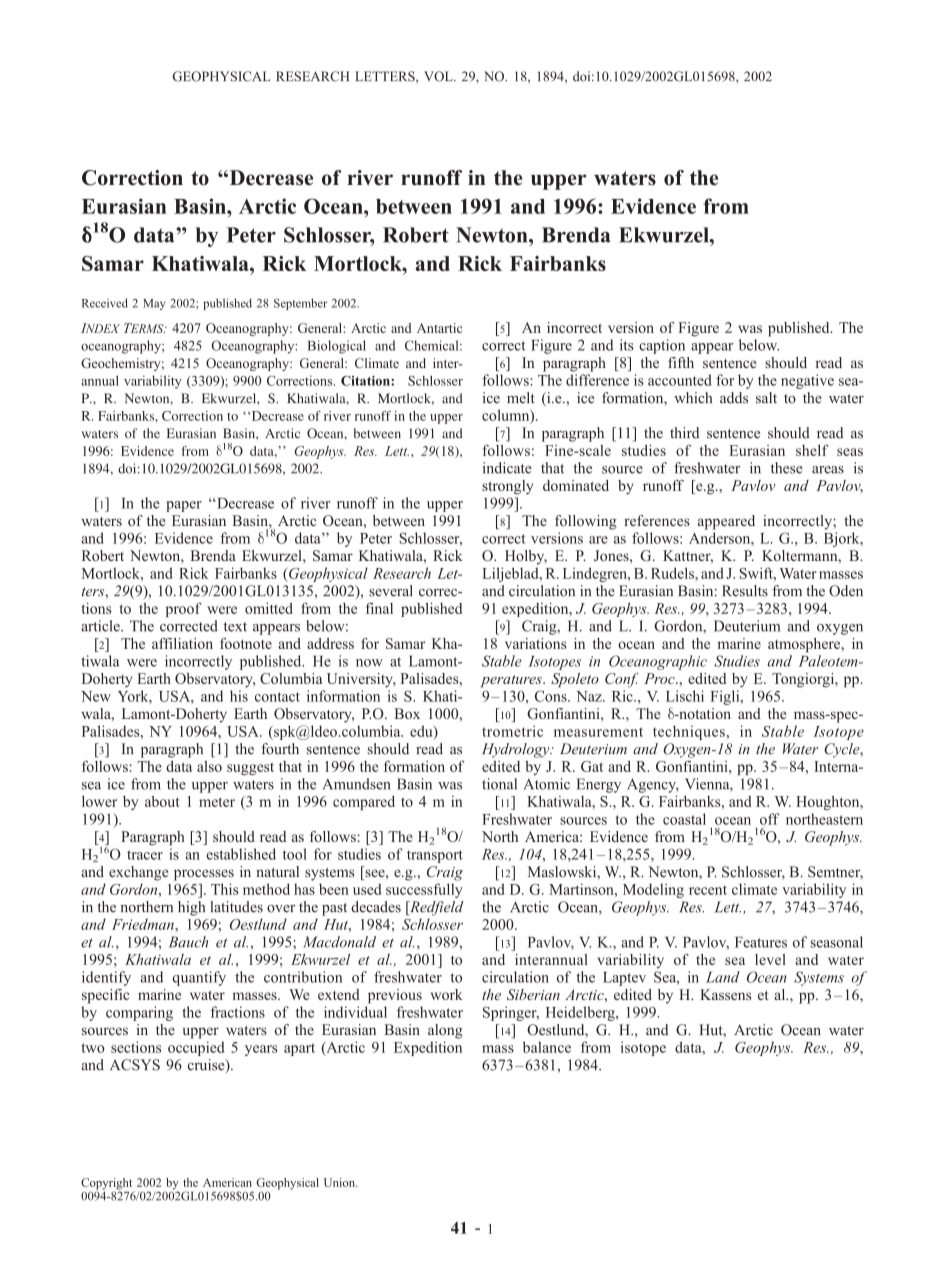 This screenshot has height=1288, width=945. I want to click on transport, so click(435, 856).
